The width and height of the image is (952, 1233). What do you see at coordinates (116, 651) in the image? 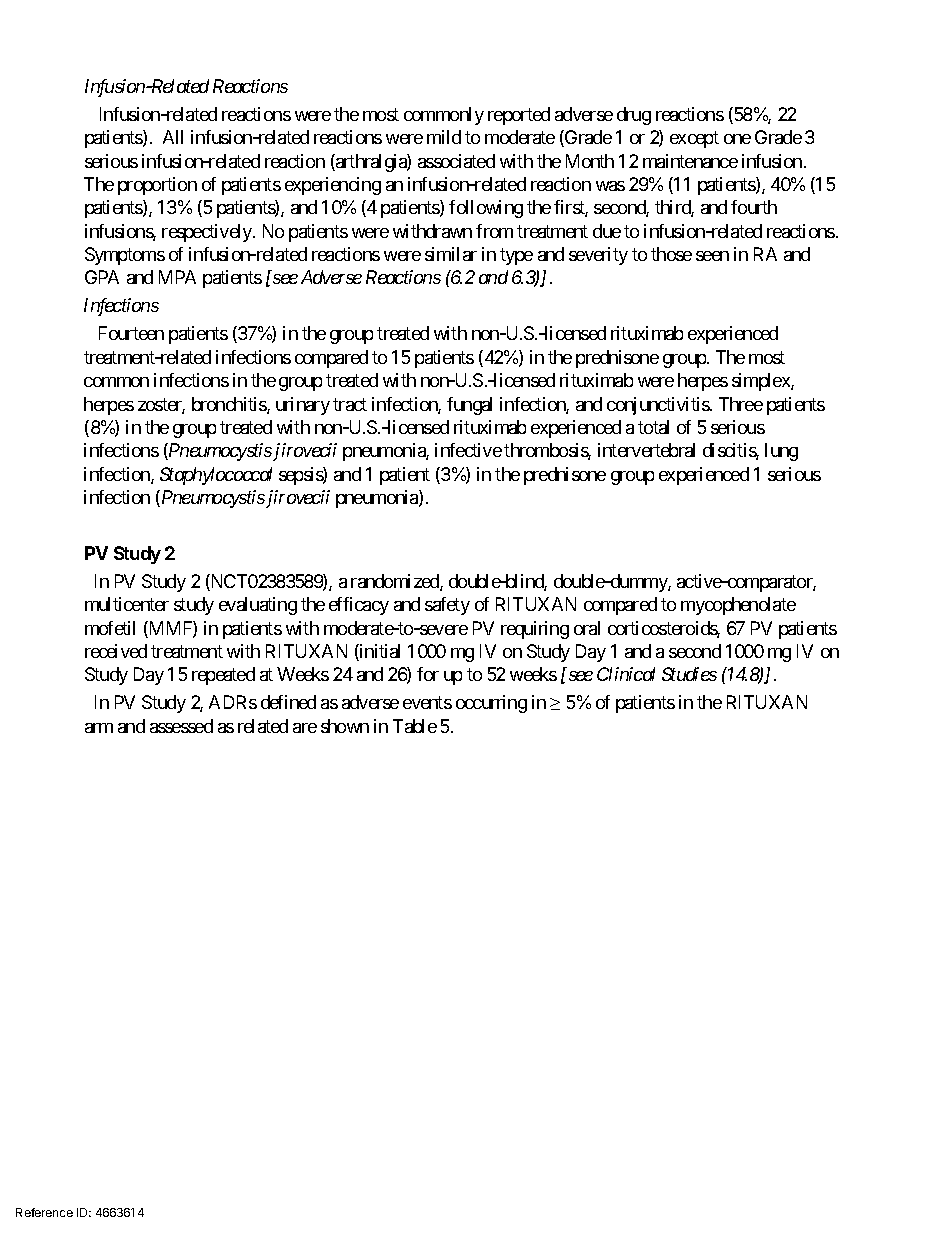
I see `received` at bounding box center [116, 651].
